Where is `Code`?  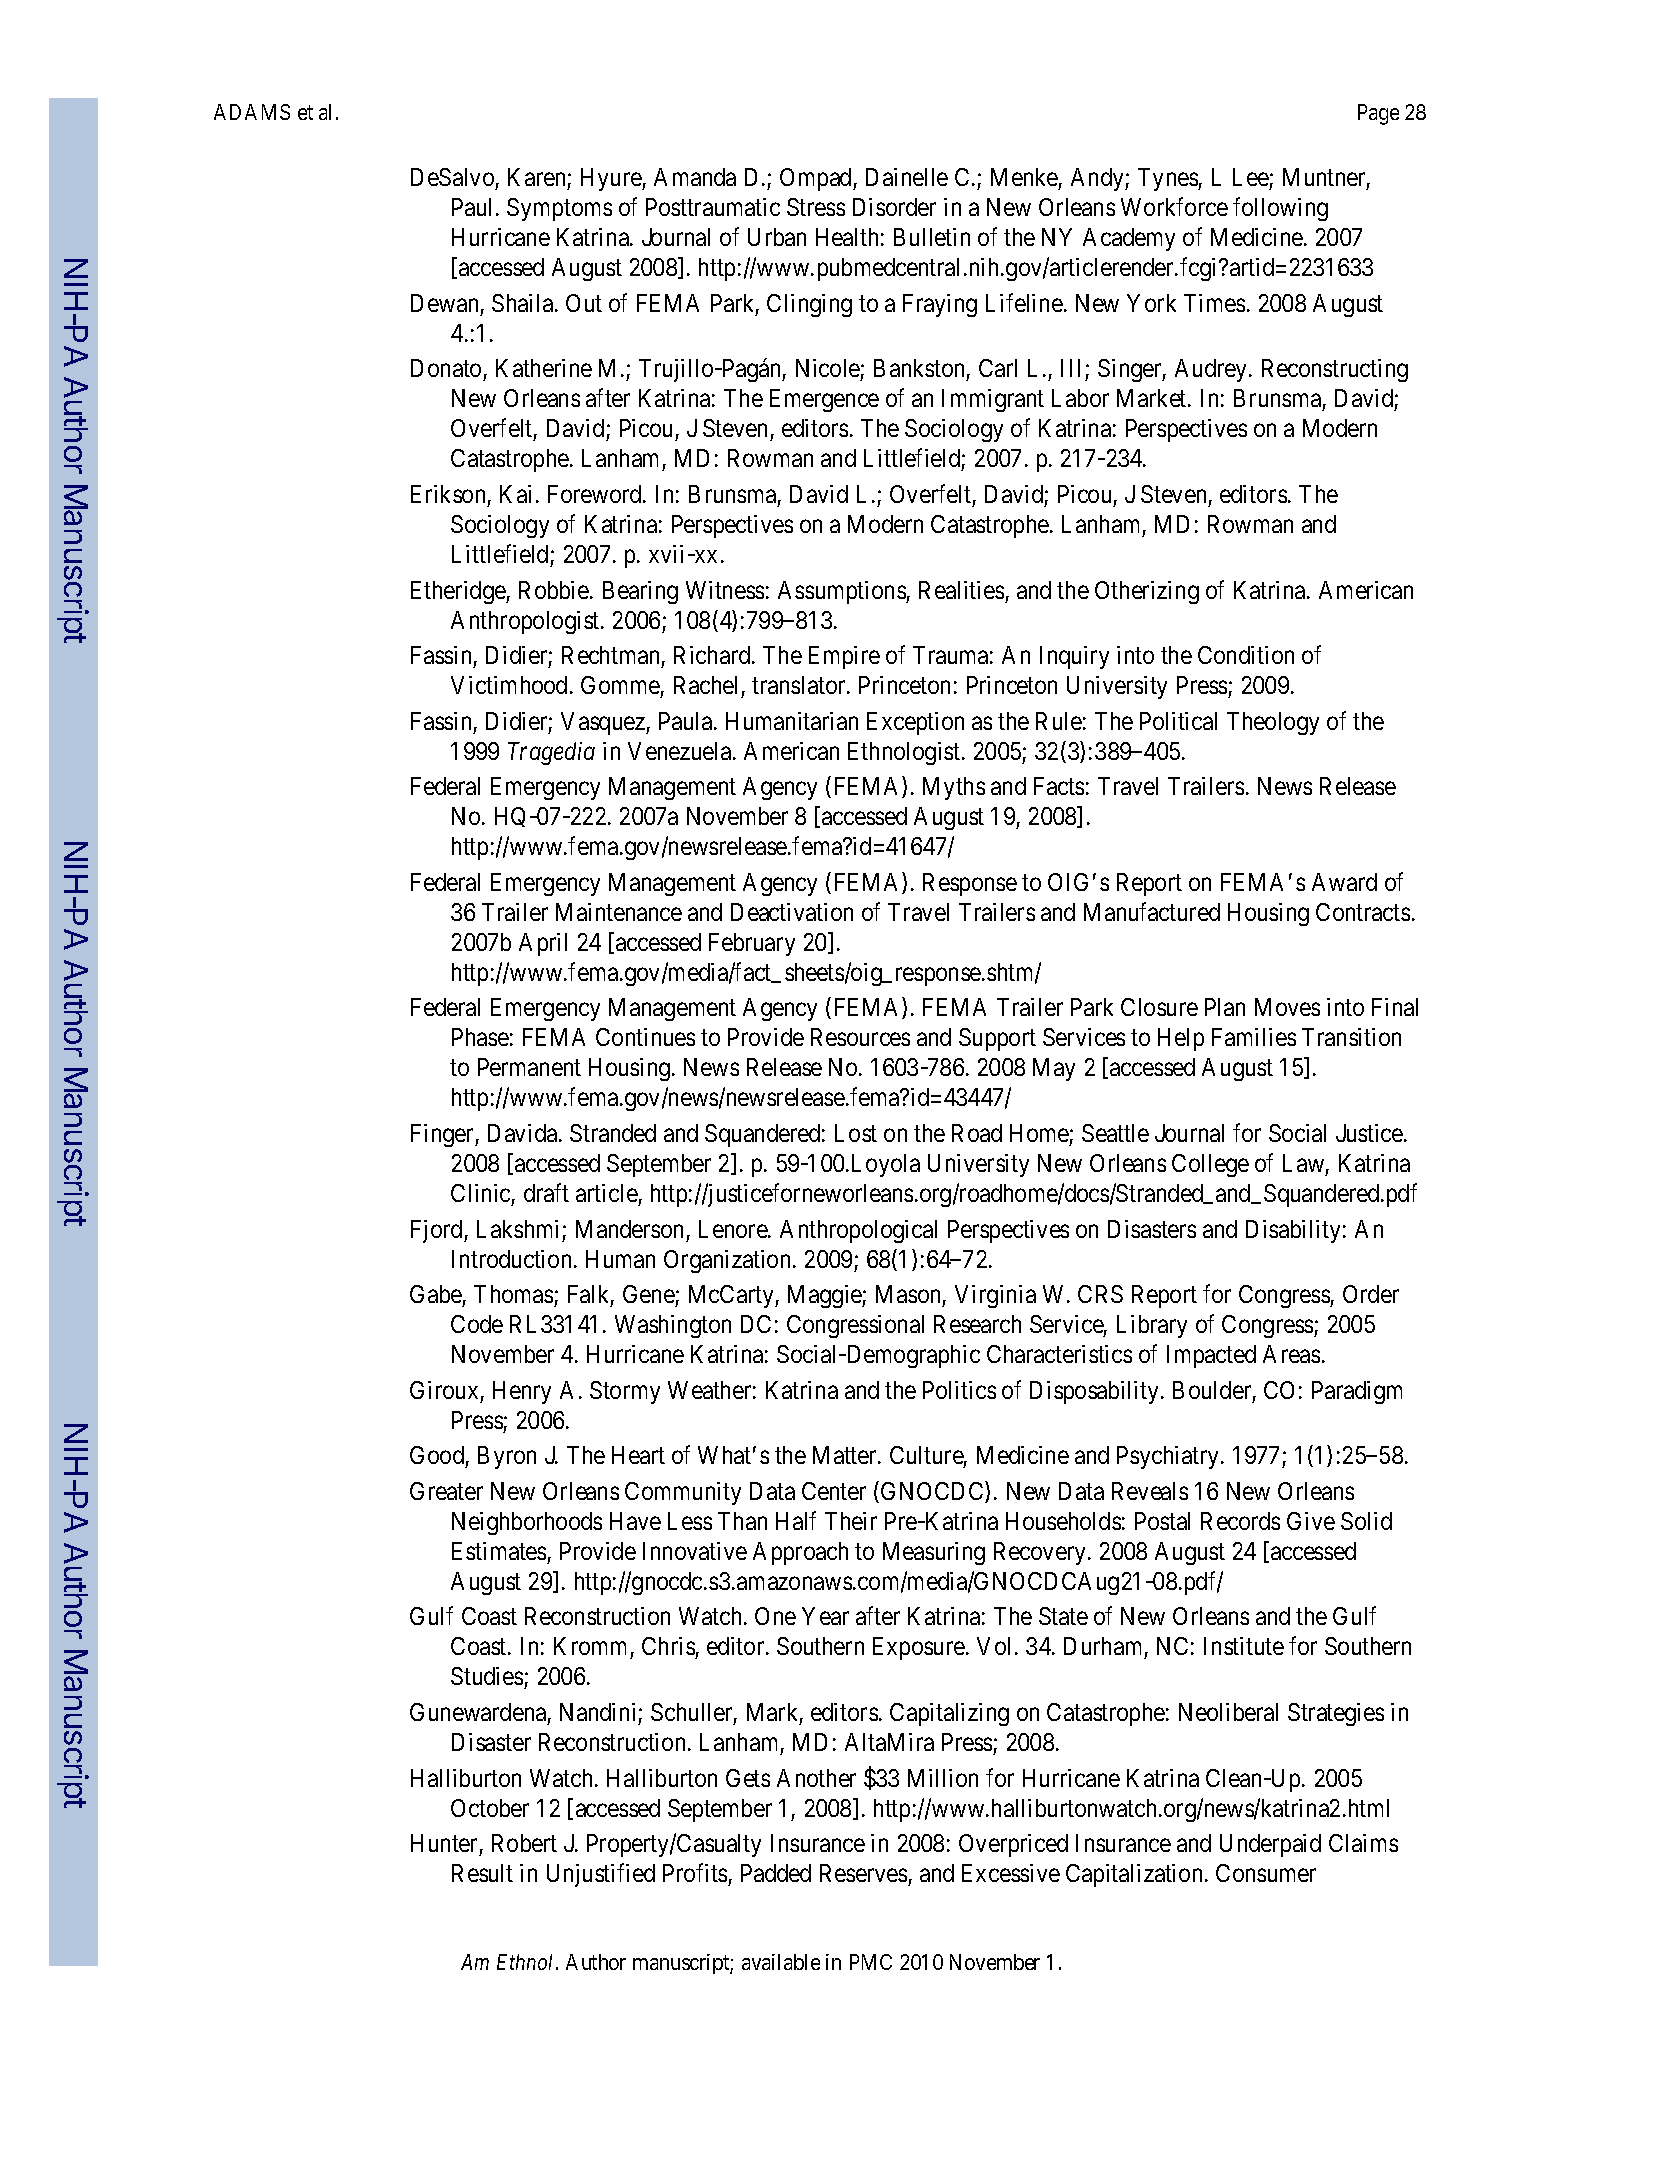 Code is located at coordinates (477, 1324).
